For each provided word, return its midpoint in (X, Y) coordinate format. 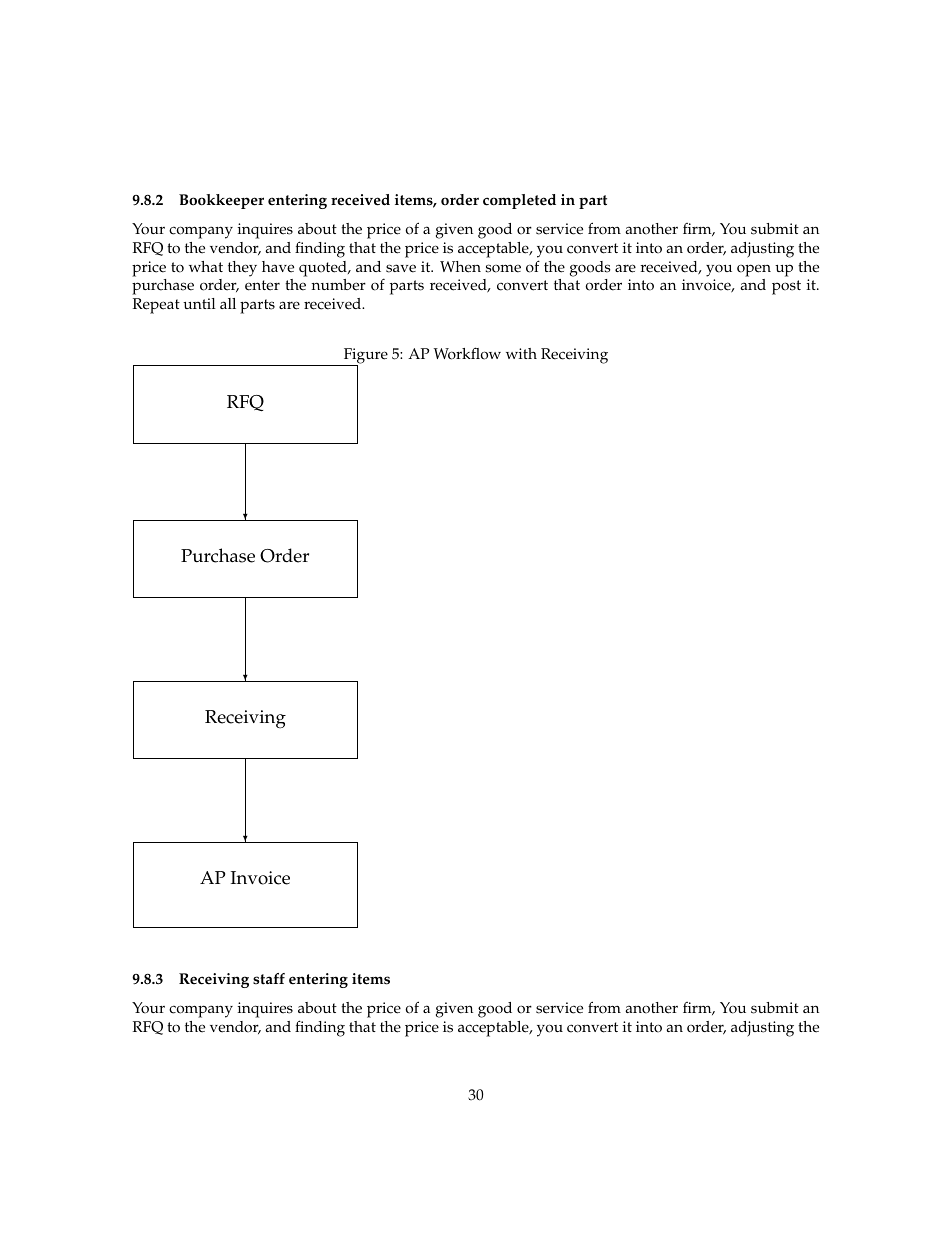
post (786, 287)
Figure (364, 357)
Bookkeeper (221, 201)
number (339, 285)
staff (269, 979)
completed (519, 201)
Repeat (156, 306)
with (521, 353)
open (754, 270)
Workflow (467, 353)
